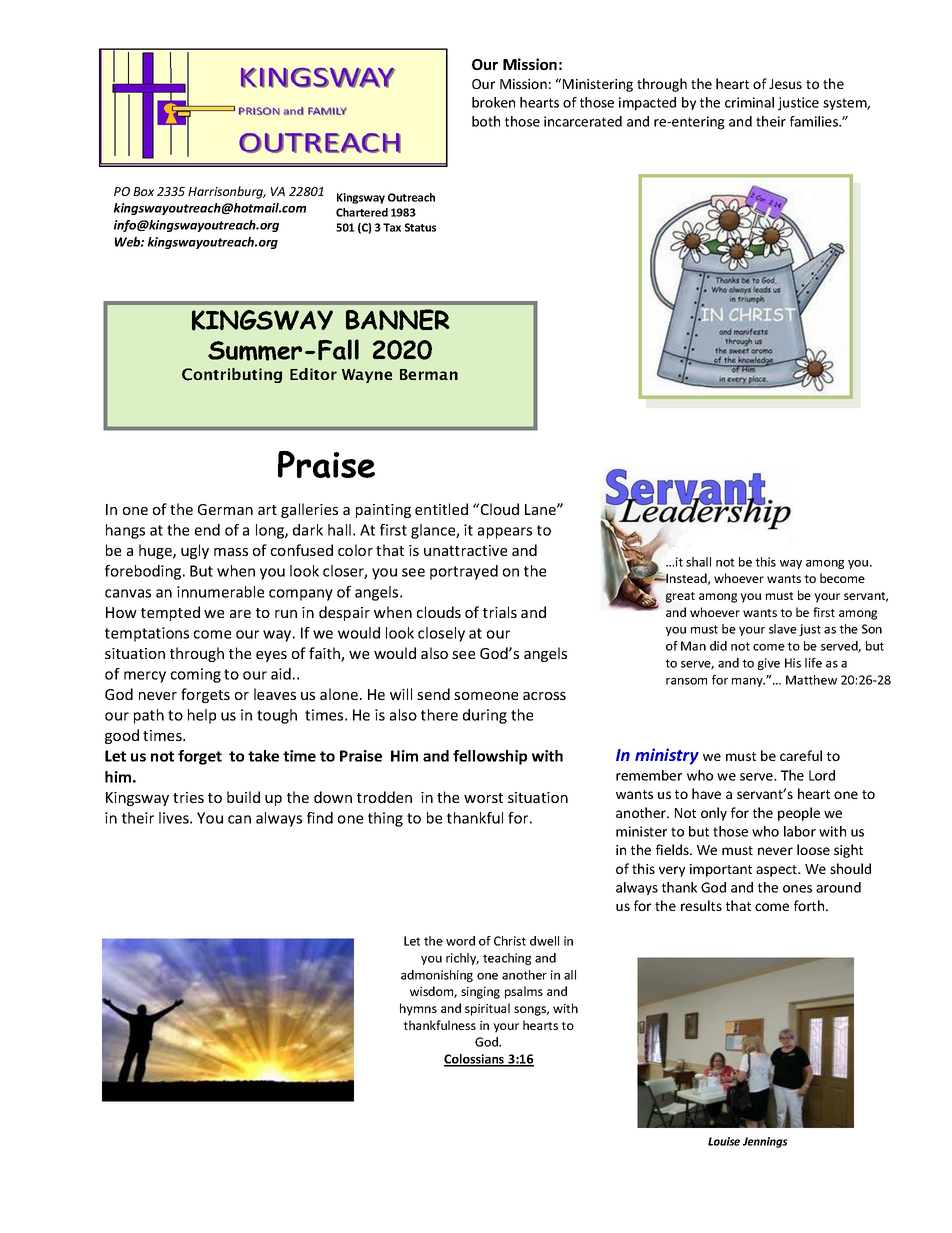 This document has width=952, height=1233. I want to click on both, so click(486, 121).
